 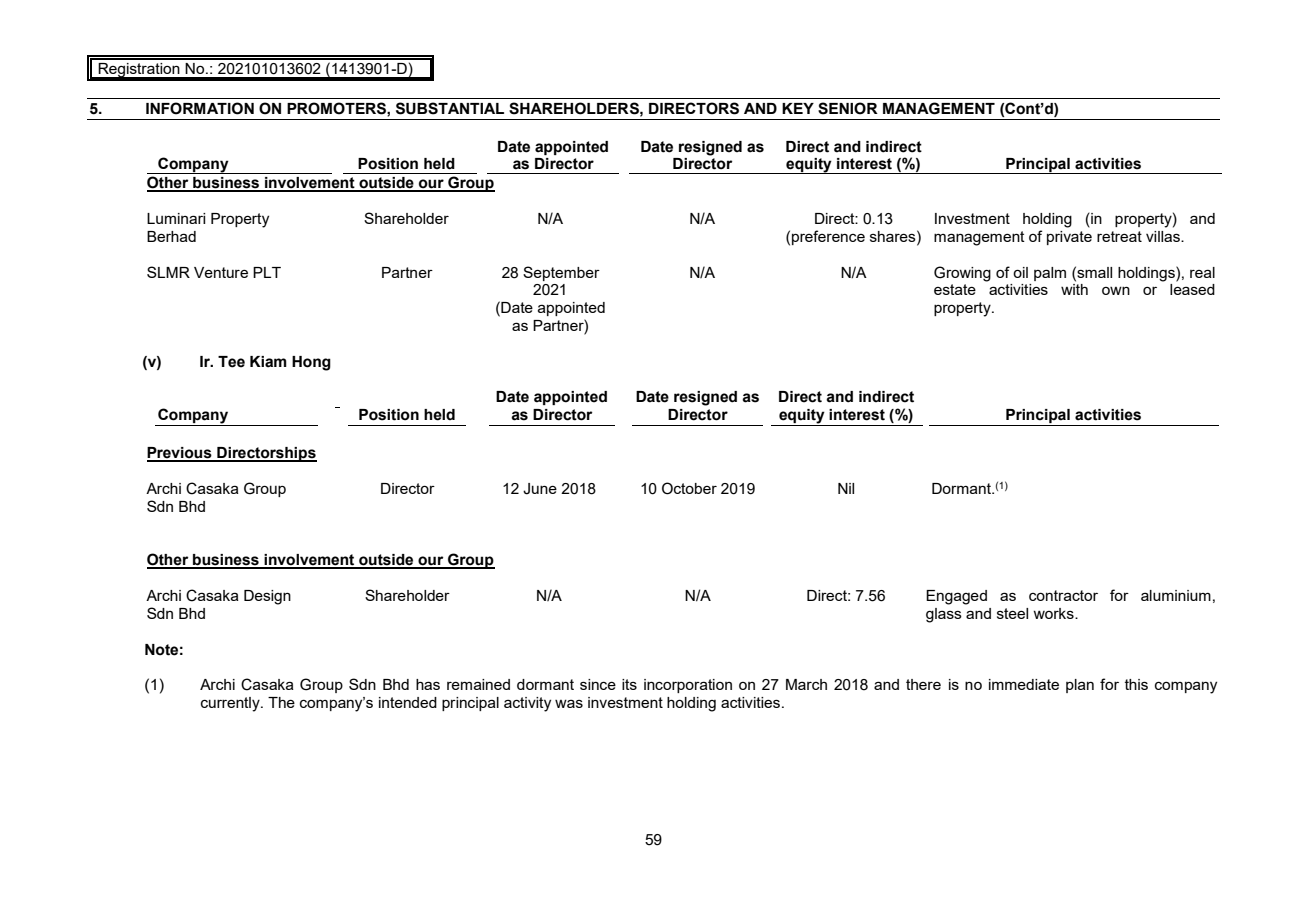 I want to click on aluminium, so click(x=1176, y=595).
